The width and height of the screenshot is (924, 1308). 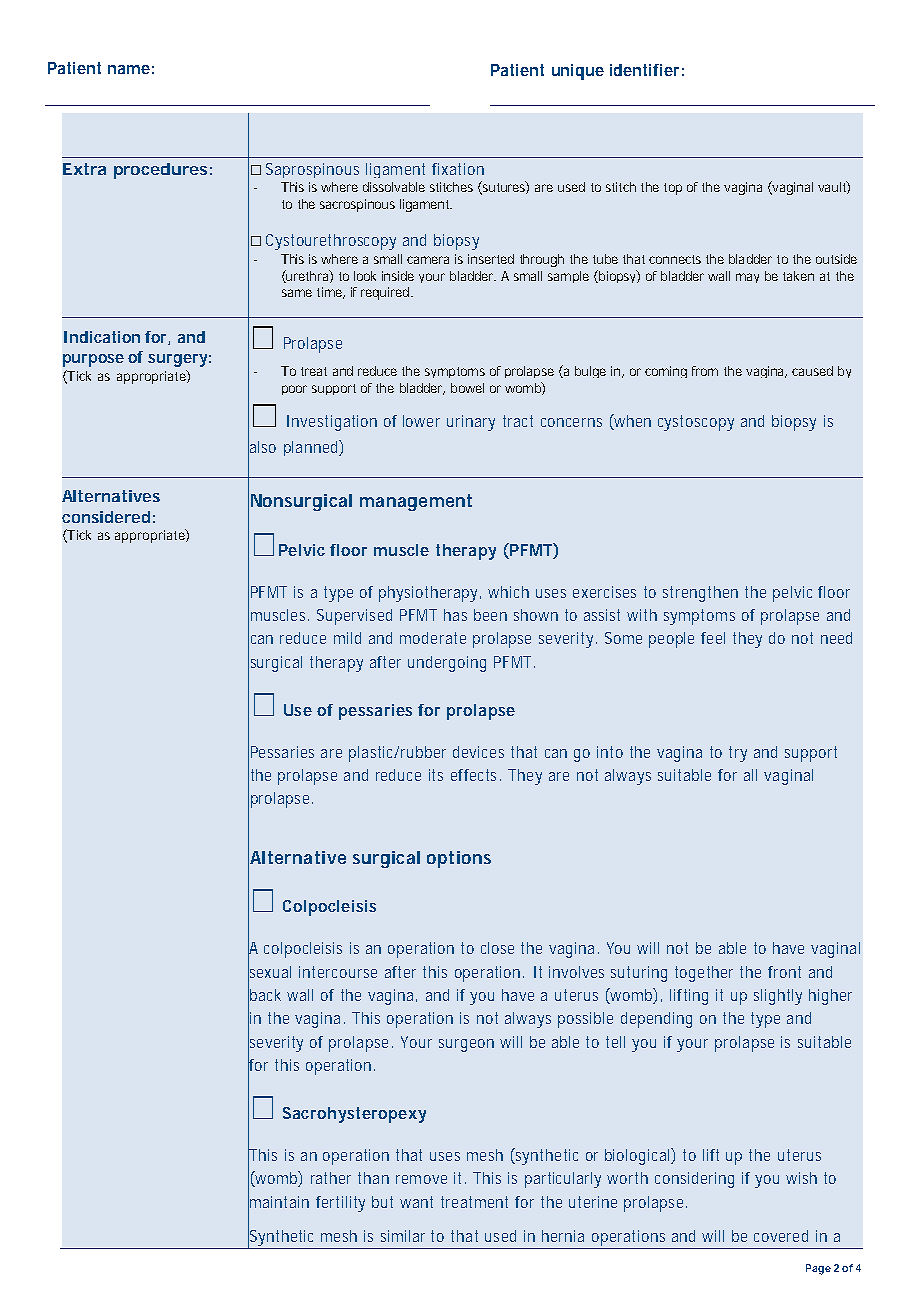 I want to click on covered, so click(x=781, y=1236).
